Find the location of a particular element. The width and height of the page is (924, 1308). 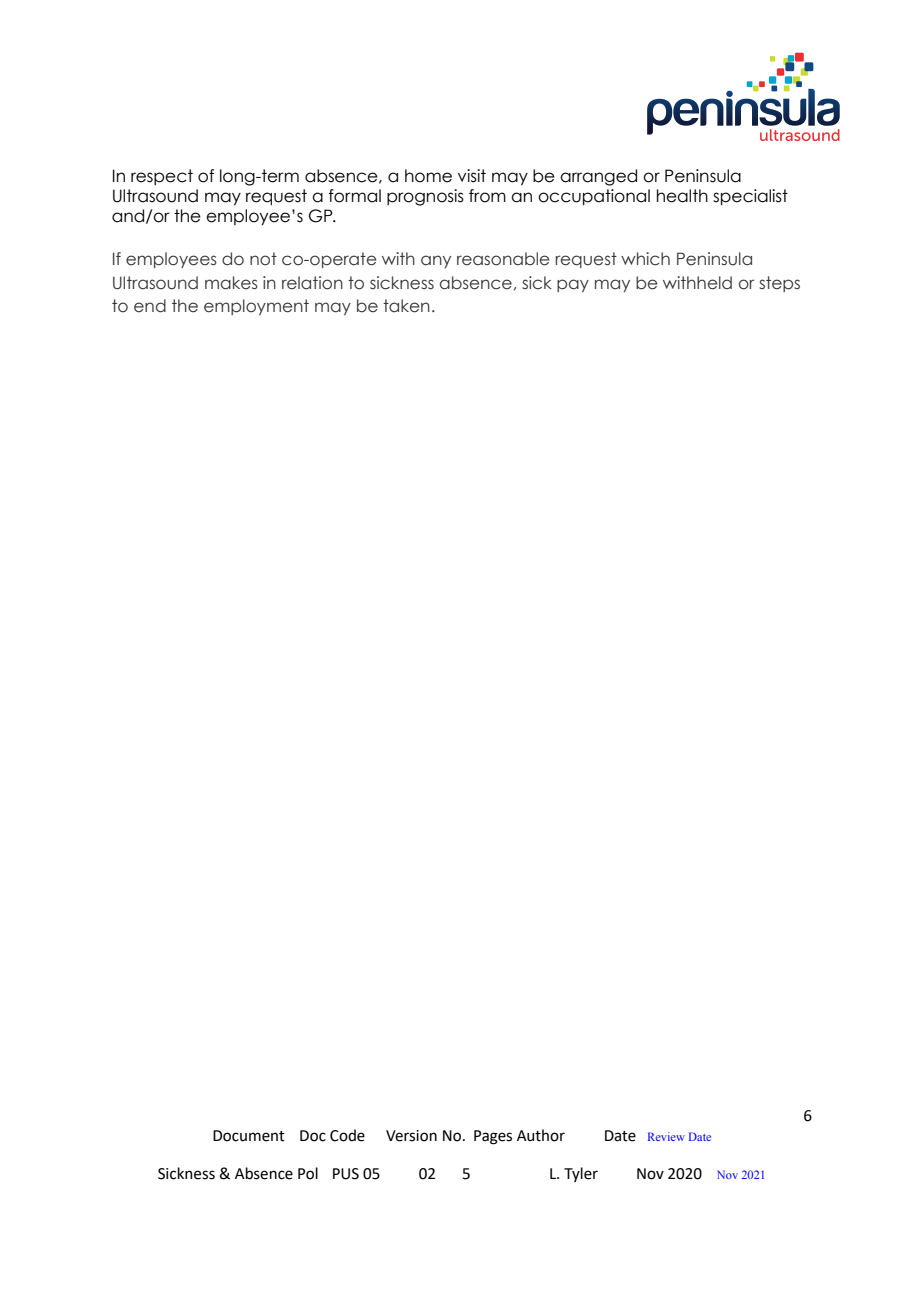

Document is located at coordinates (249, 1136).
